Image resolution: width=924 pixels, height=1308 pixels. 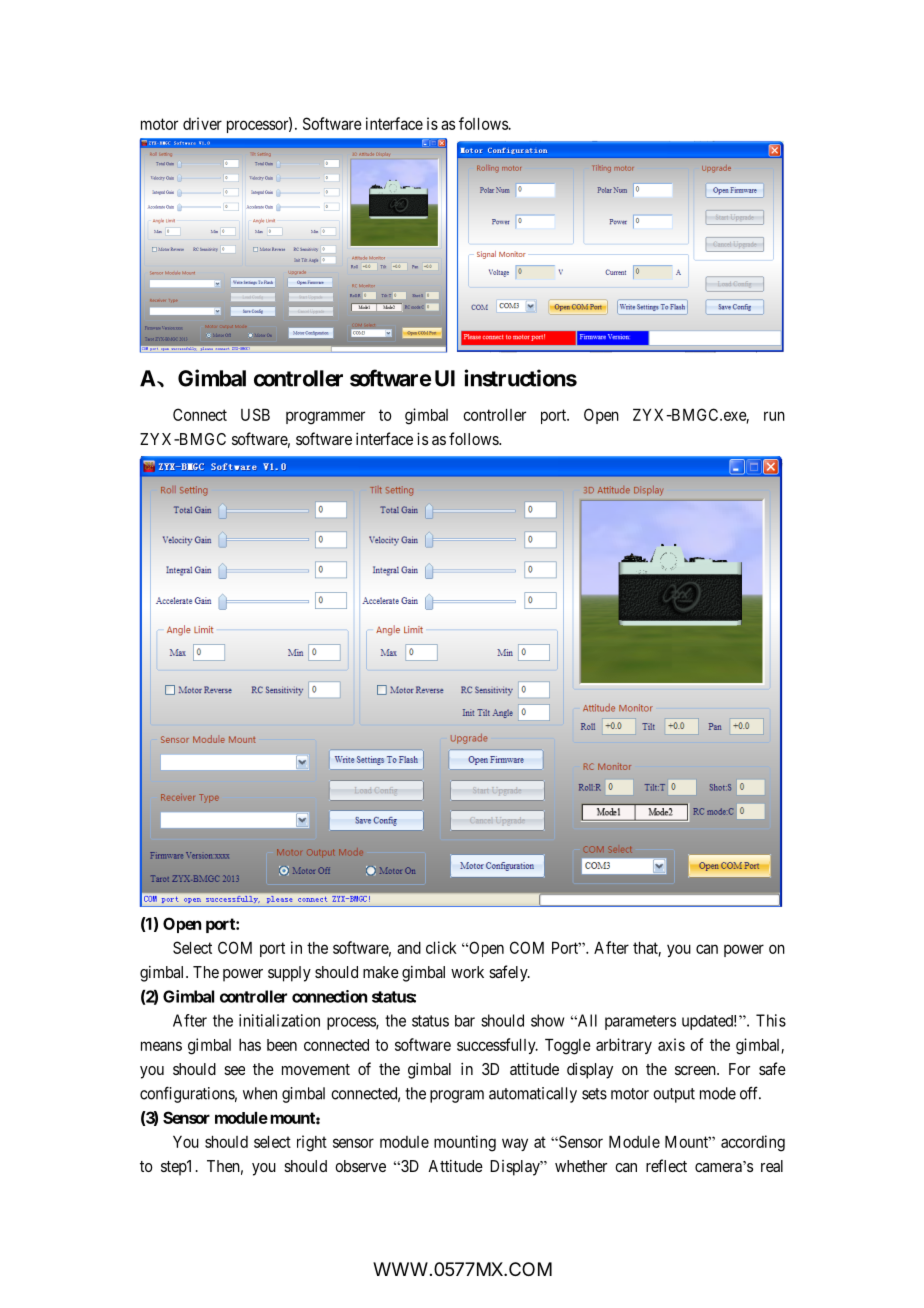 I want to click on click, so click(x=441, y=947).
